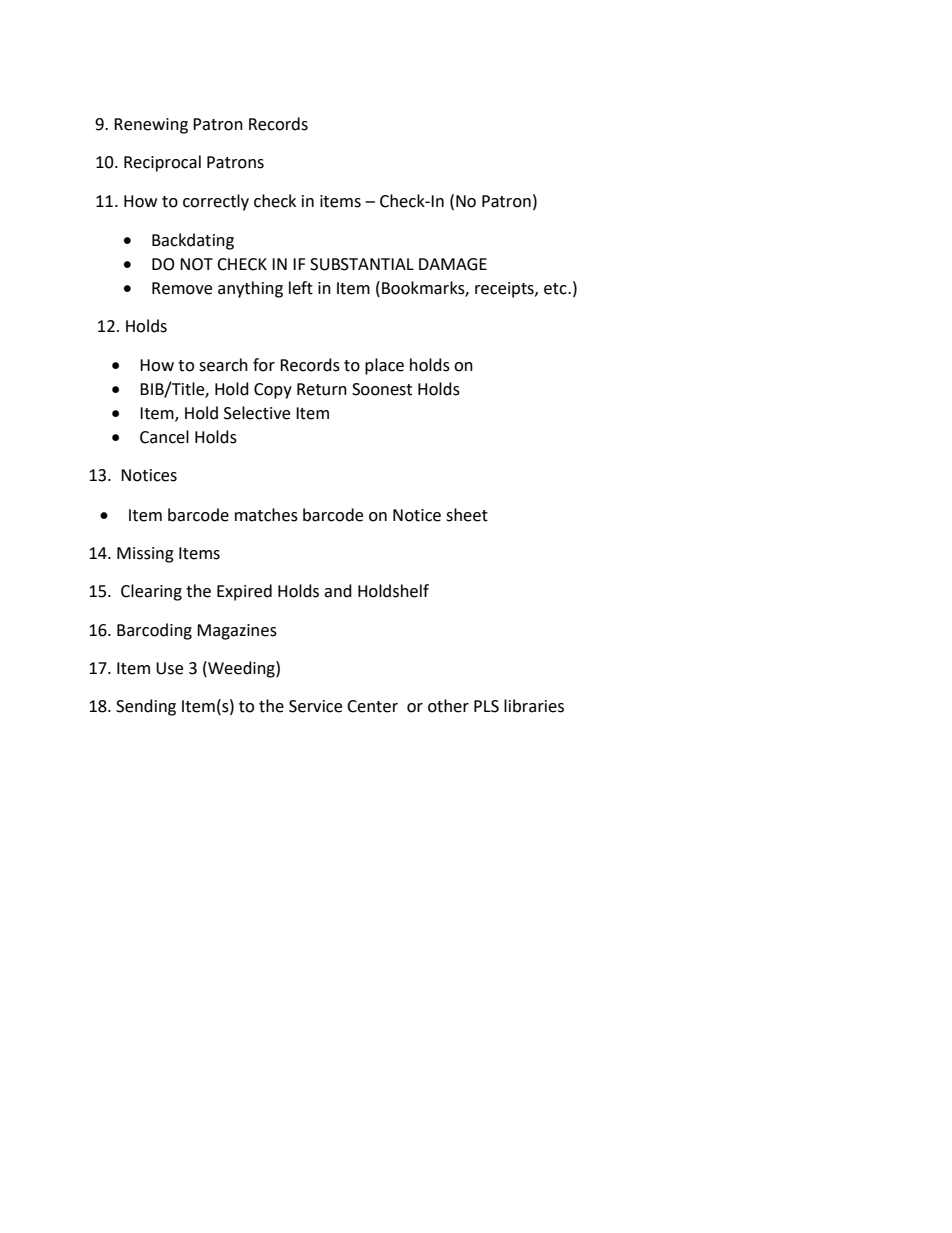 The width and height of the image is (952, 1233). What do you see at coordinates (338, 591) in the image?
I see `and` at bounding box center [338, 591].
